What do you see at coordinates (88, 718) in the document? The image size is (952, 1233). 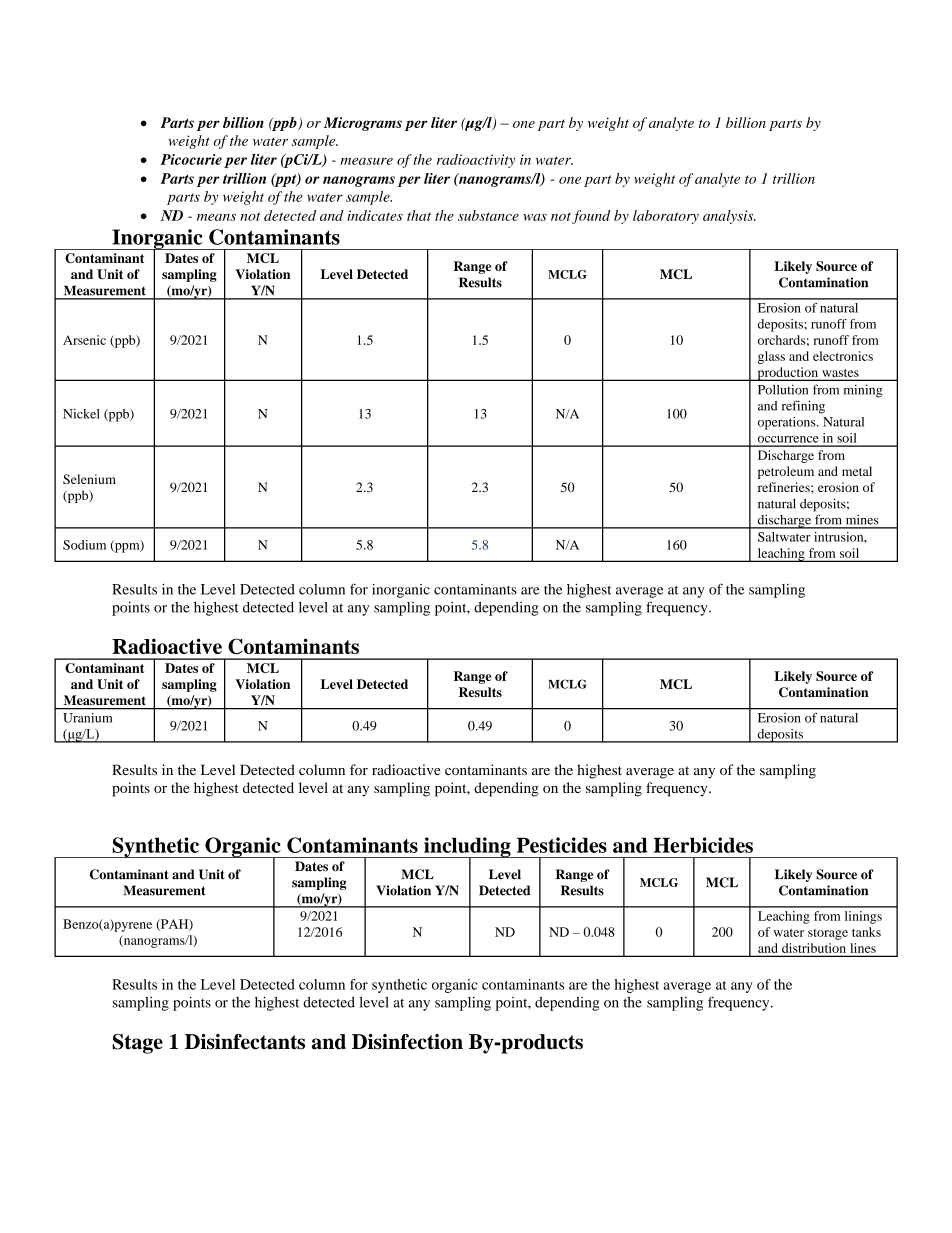 I see `Uranium` at bounding box center [88, 718].
